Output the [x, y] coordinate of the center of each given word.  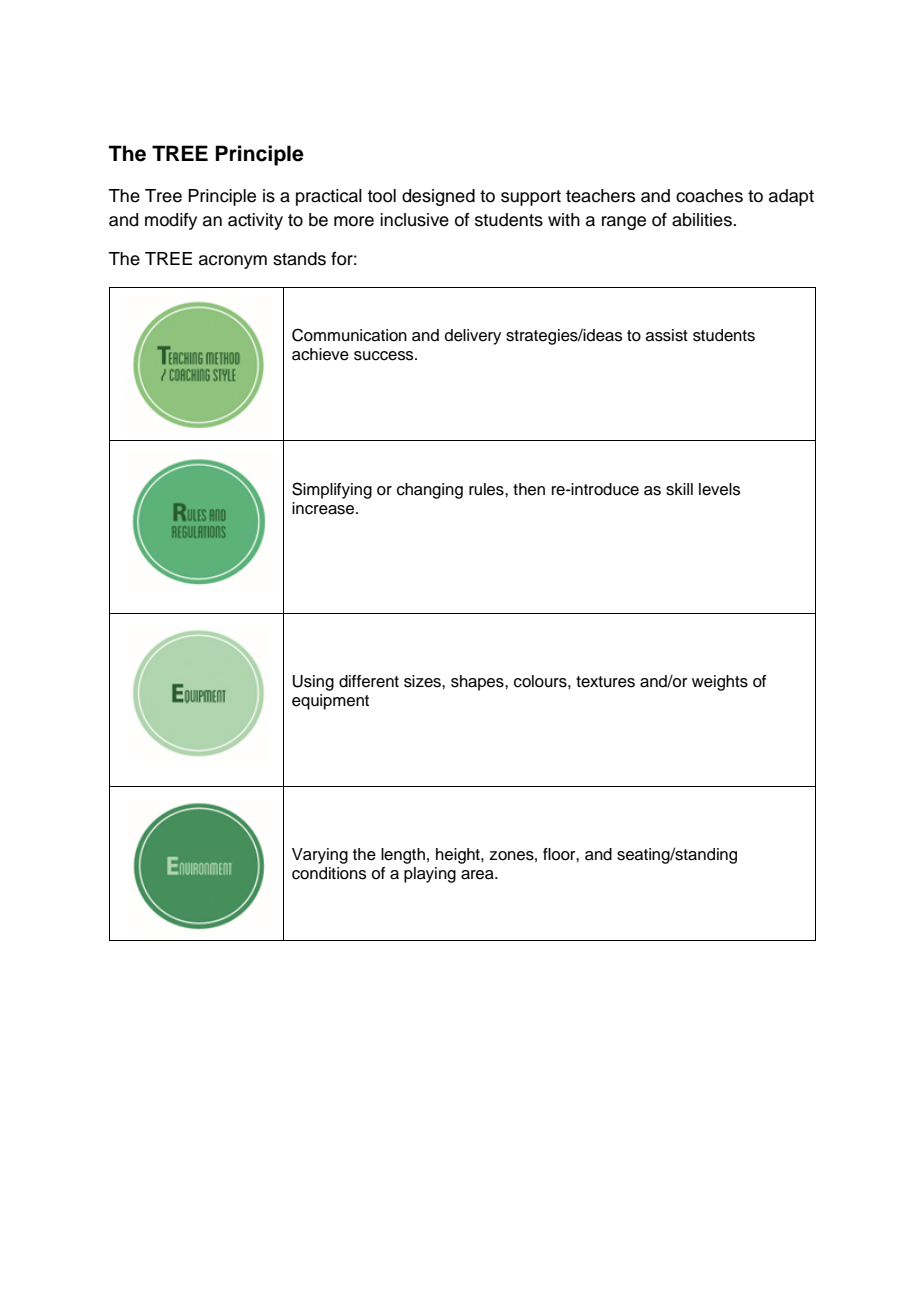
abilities [703, 220]
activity [255, 221]
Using [313, 683]
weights [720, 683]
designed [438, 197]
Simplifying [332, 490]
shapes [478, 683]
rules [487, 489]
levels [719, 489]
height [459, 856]
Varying [320, 856]
